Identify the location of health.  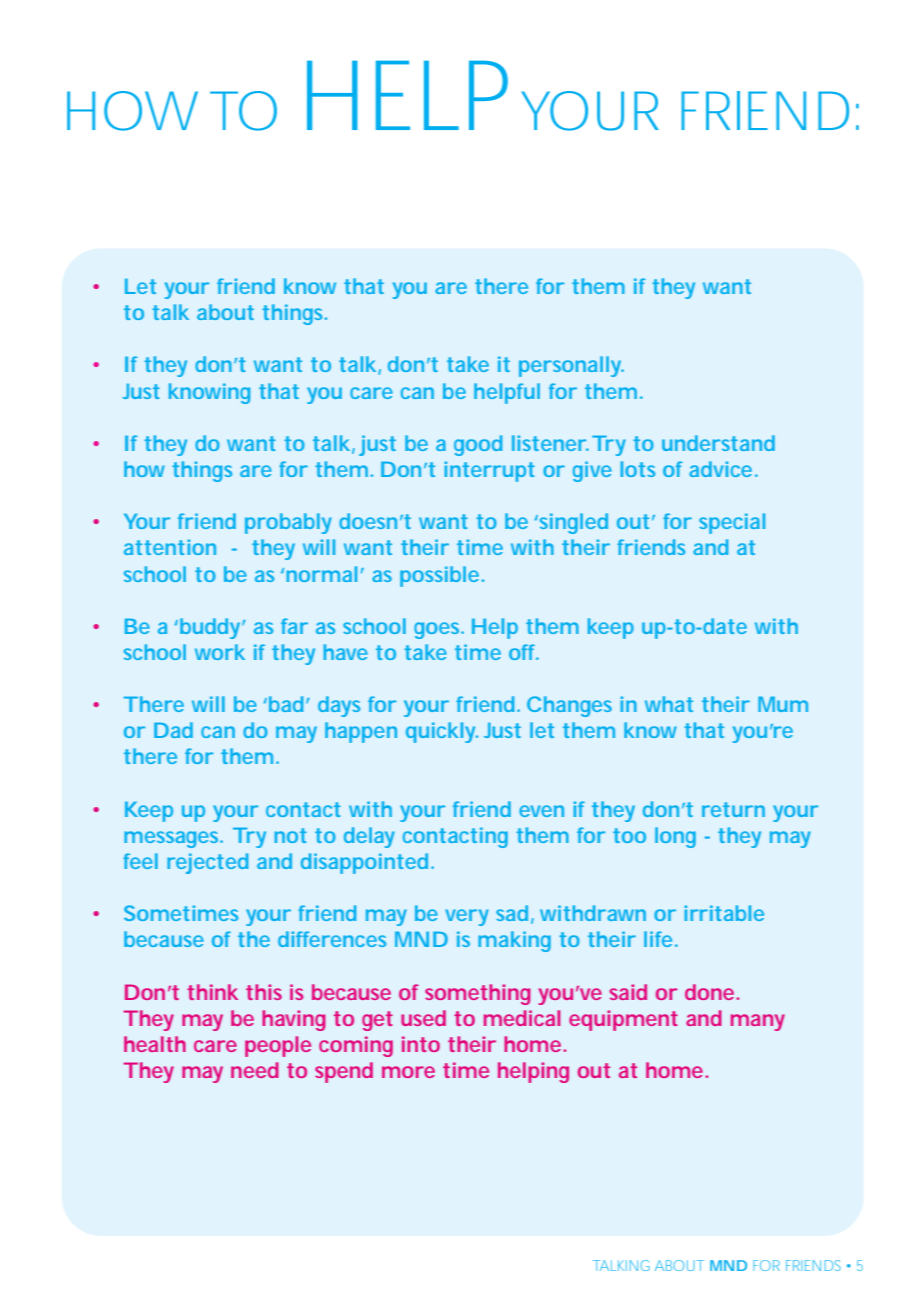
(155, 1044).
